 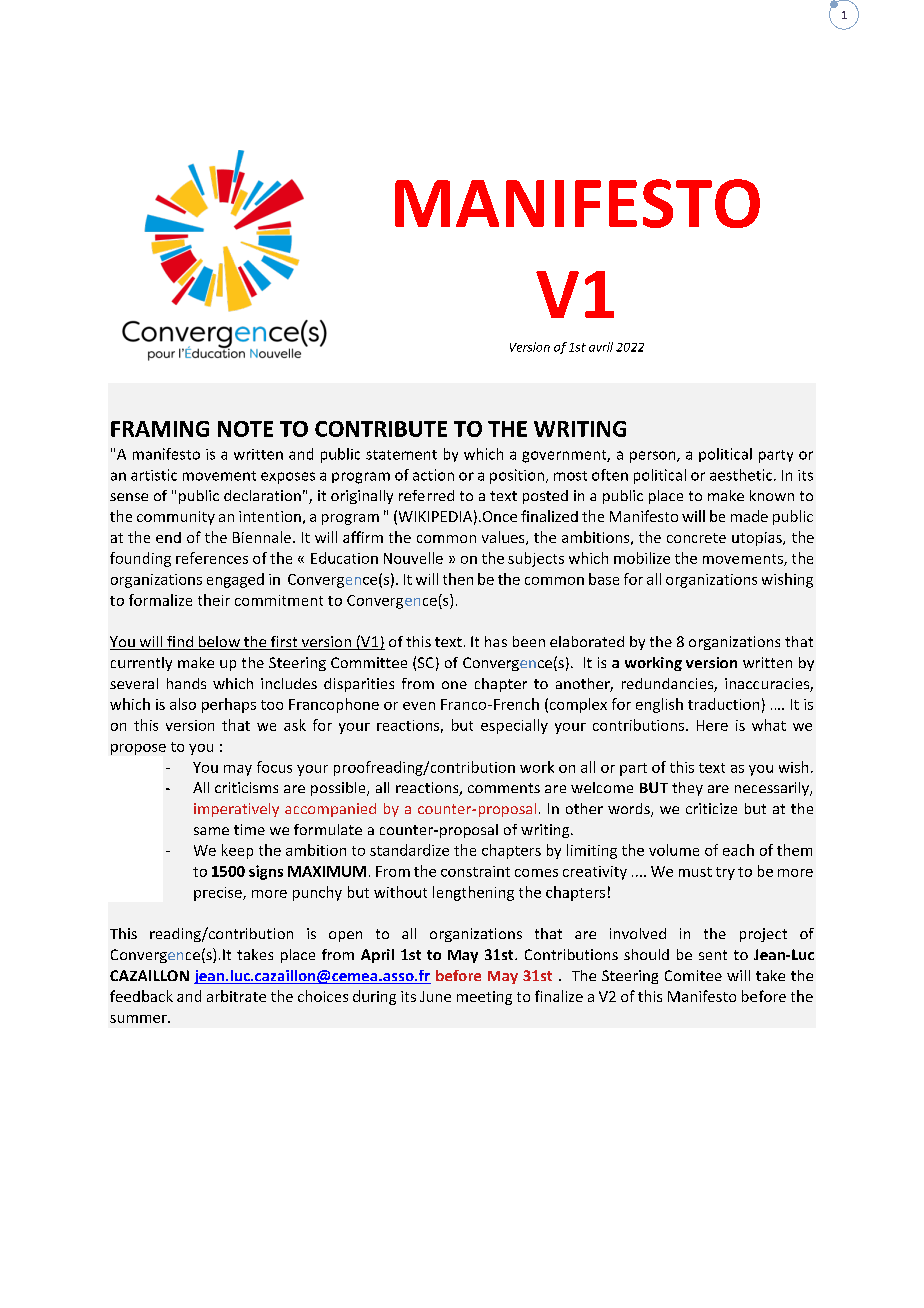 I want to click on avril, so click(x=601, y=347).
